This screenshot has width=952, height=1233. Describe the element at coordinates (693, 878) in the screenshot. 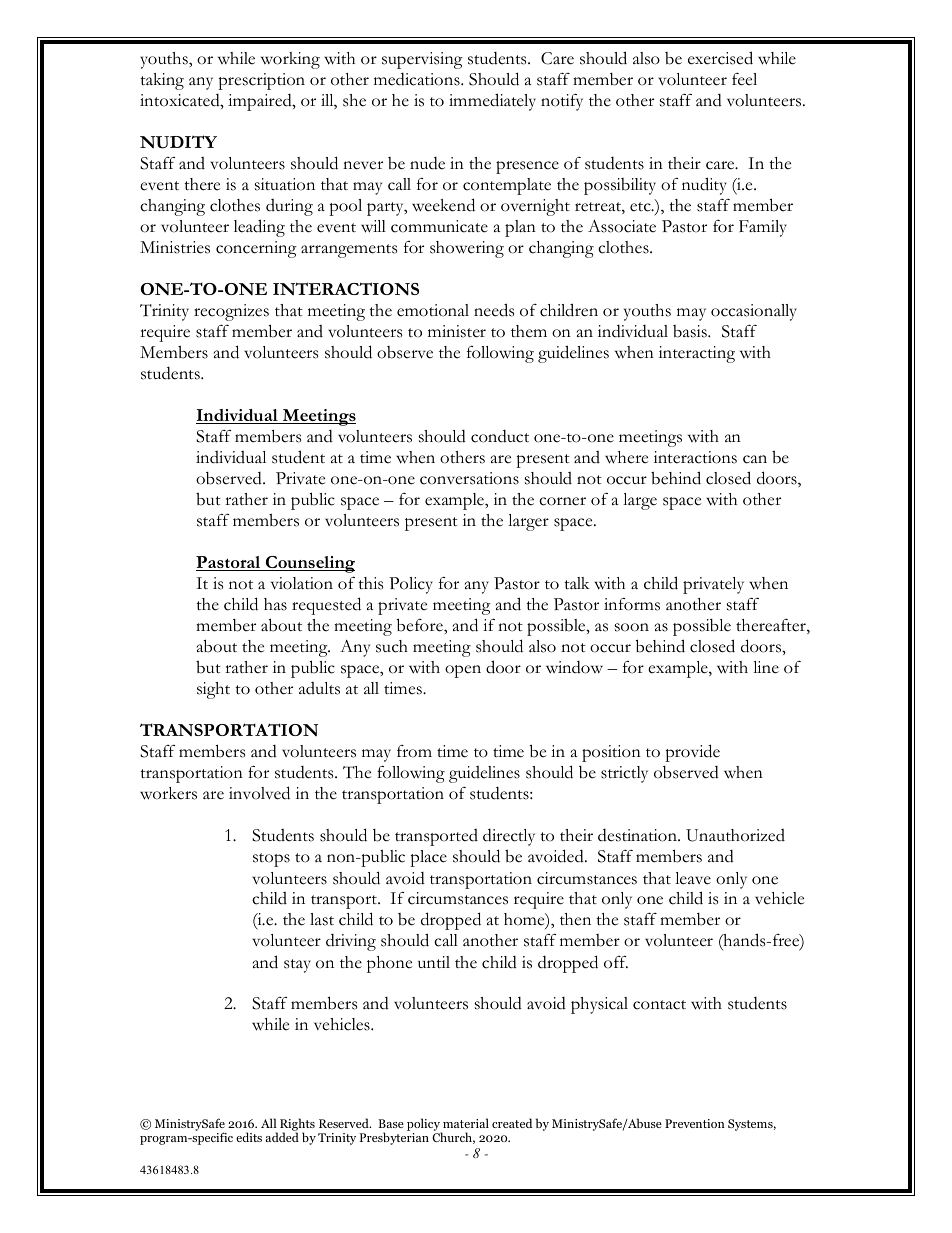

I see `leave` at that location.
